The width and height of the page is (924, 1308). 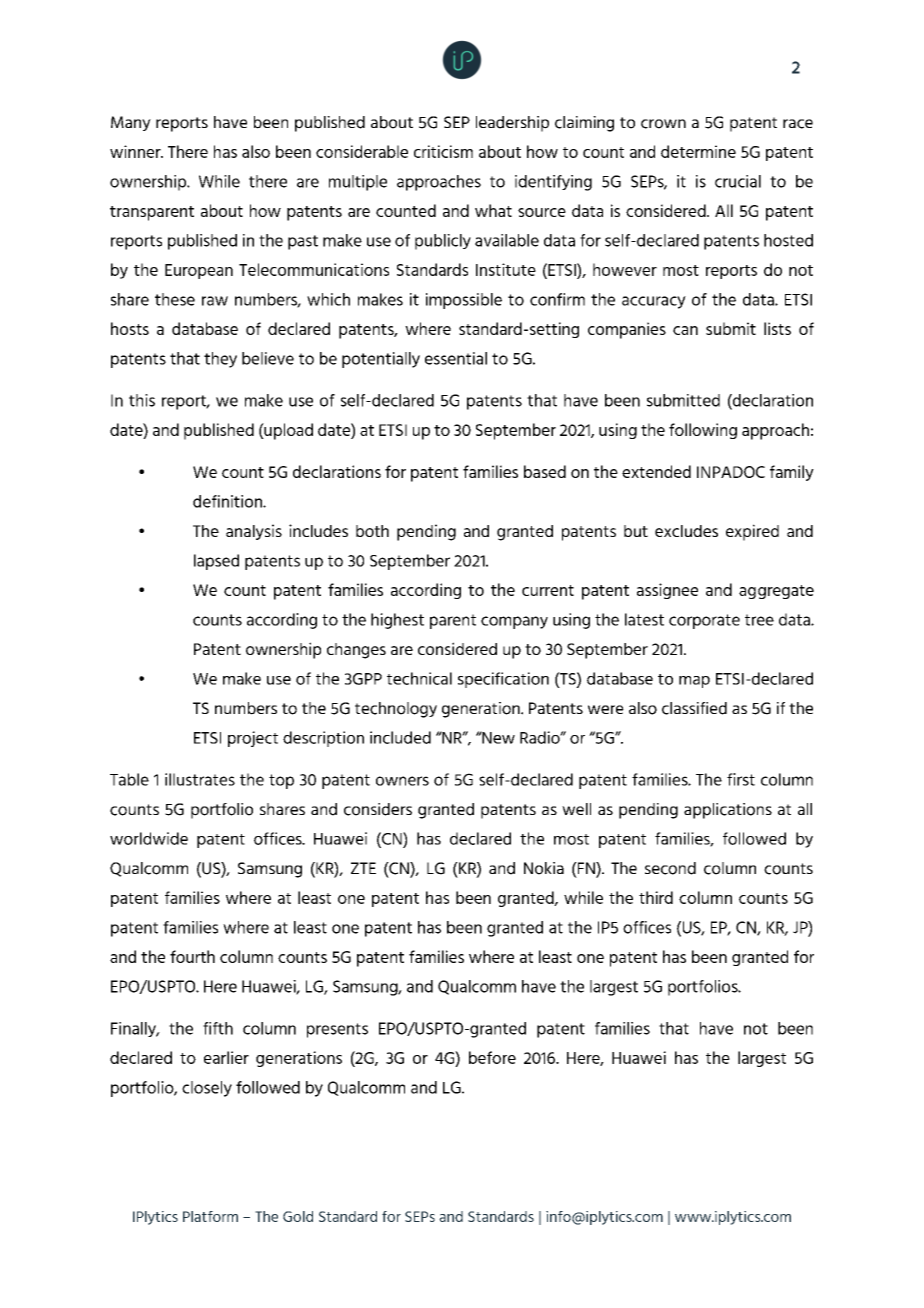 I want to click on determine, so click(x=698, y=151).
